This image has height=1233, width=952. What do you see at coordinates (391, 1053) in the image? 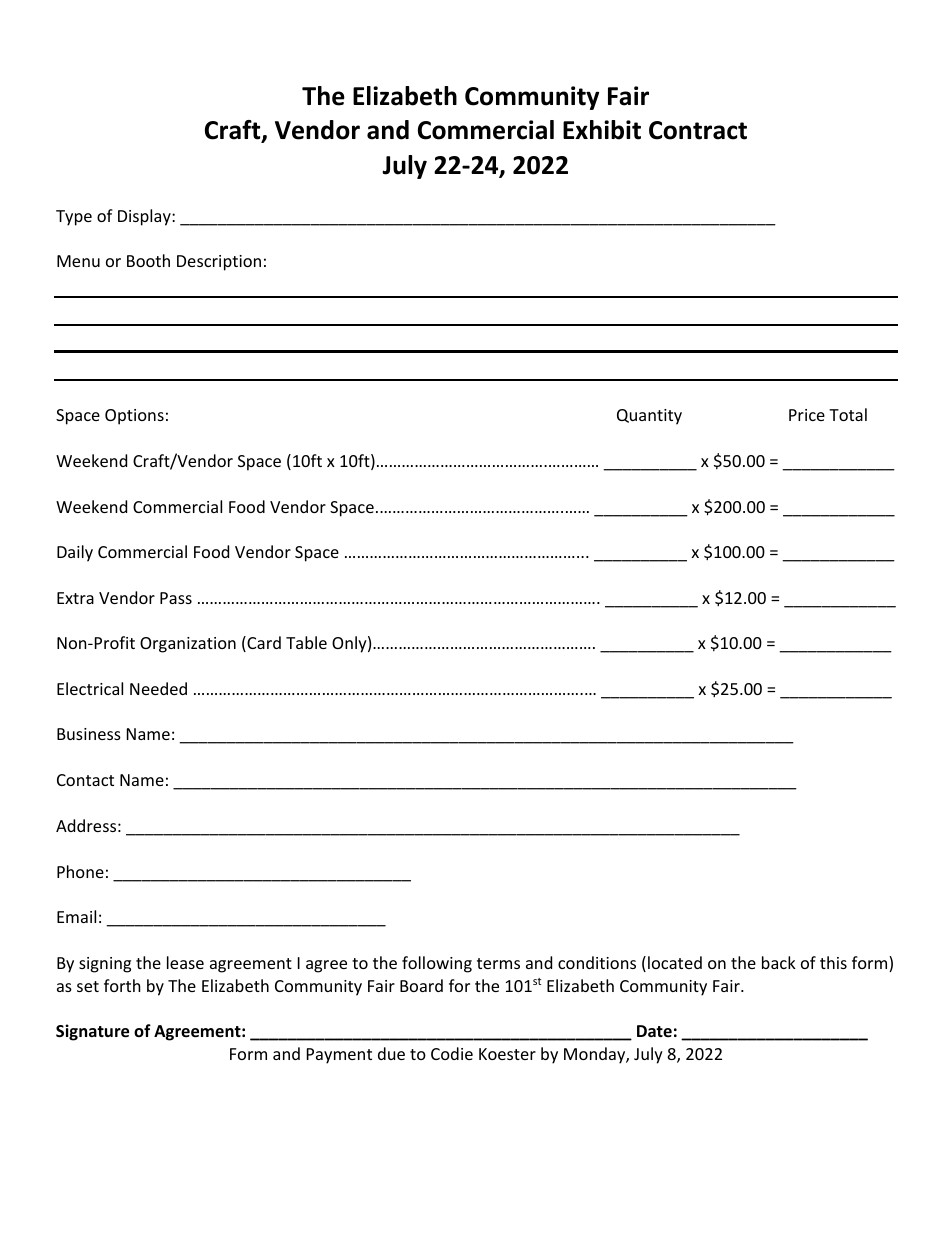
I see `due` at bounding box center [391, 1053].
